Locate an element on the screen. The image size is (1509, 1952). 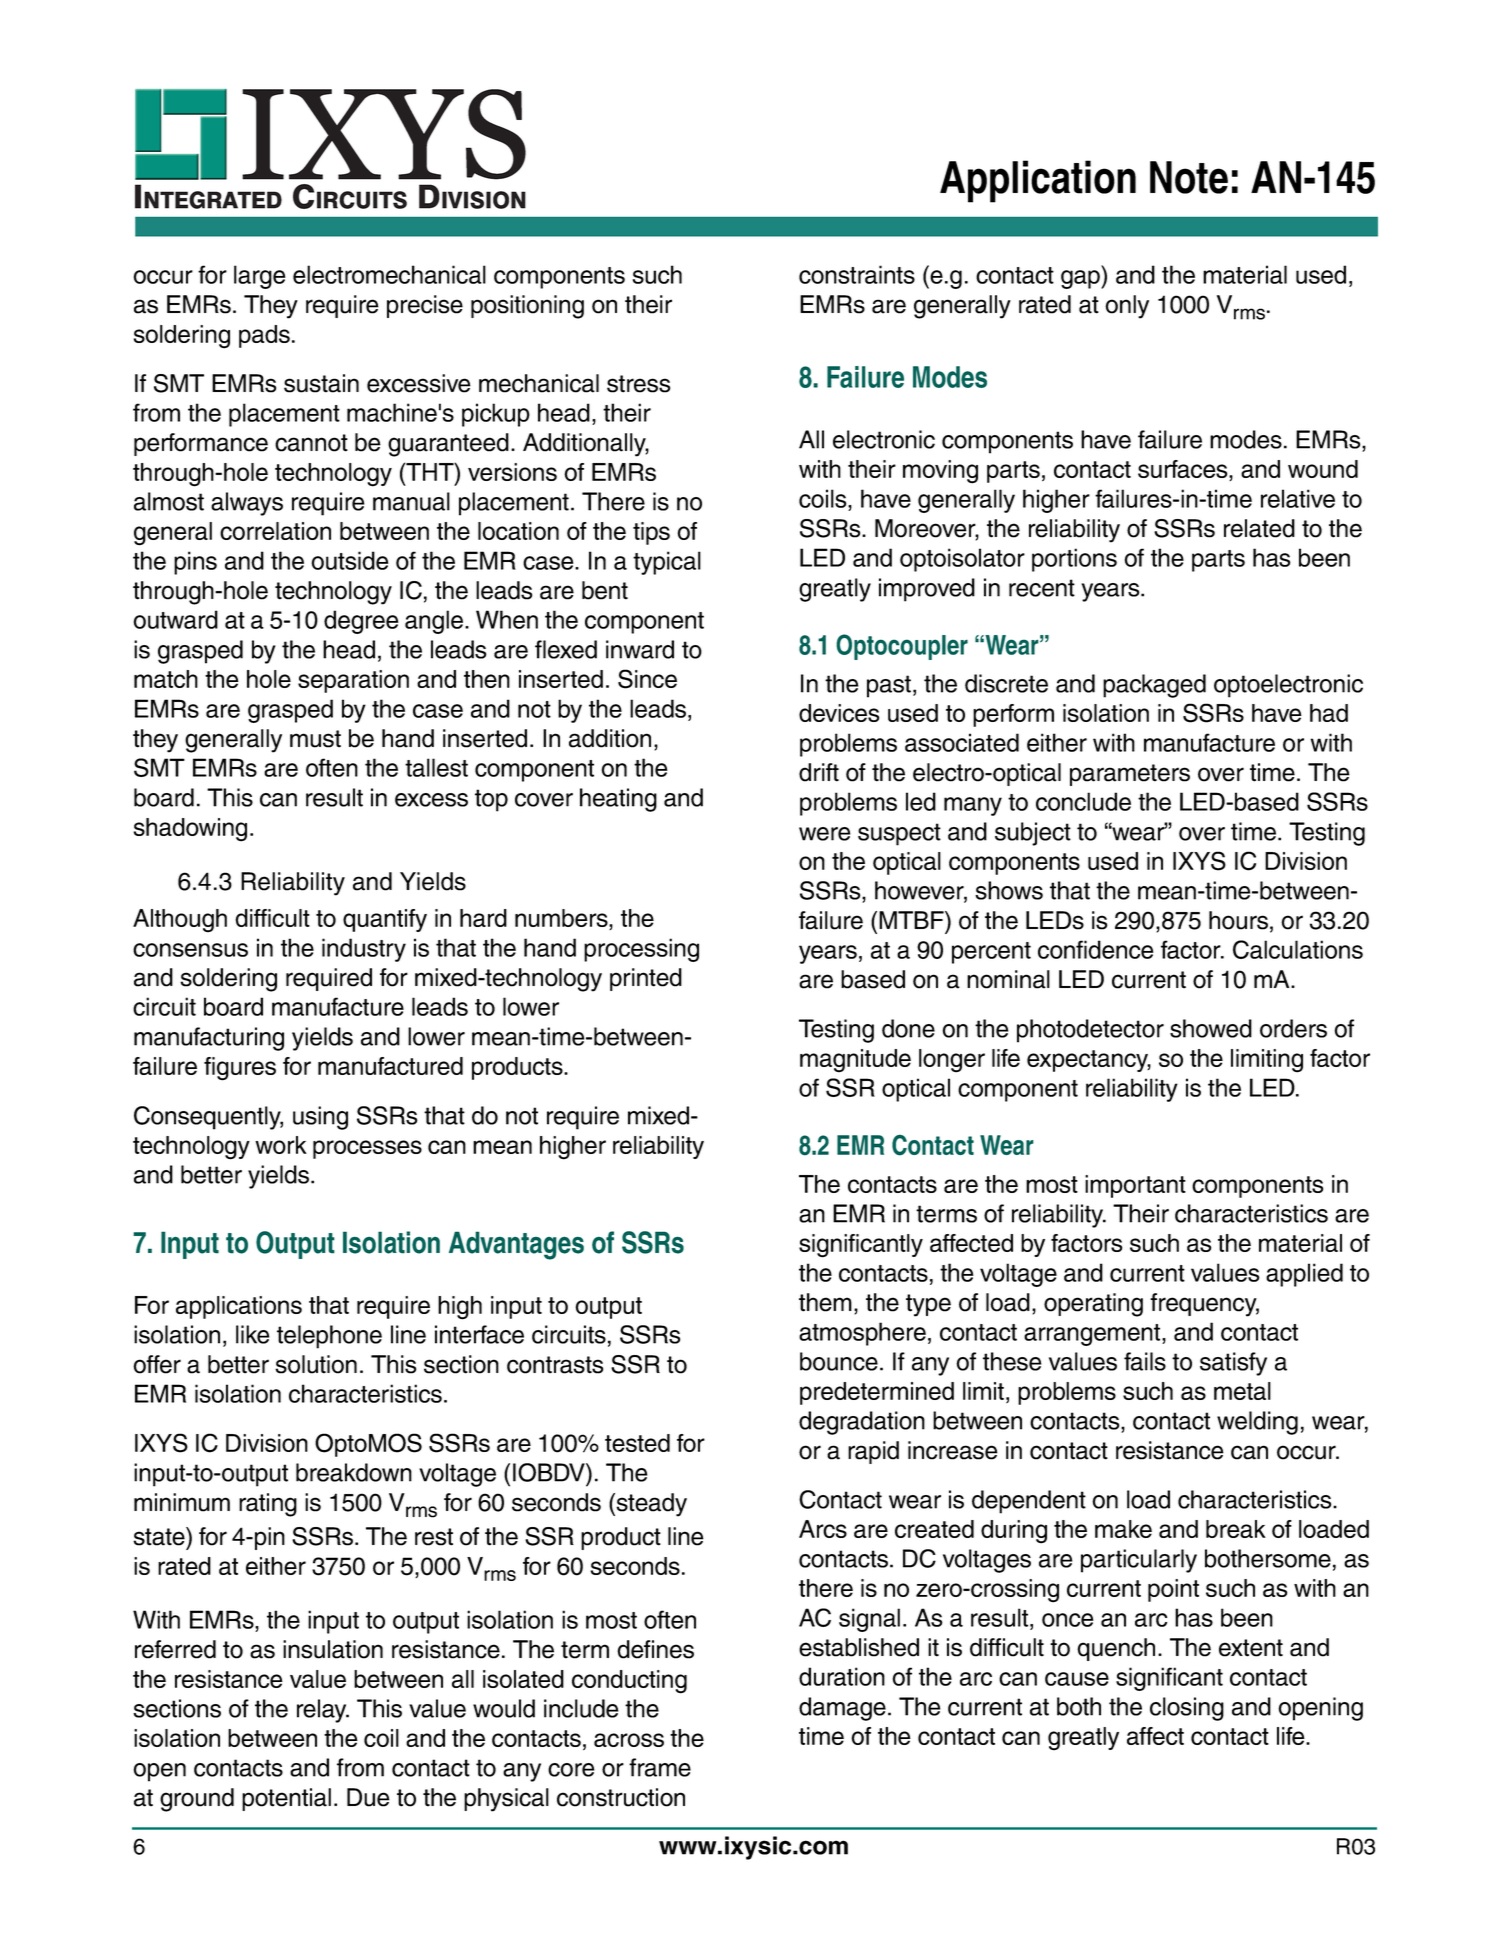
relay is located at coordinates (323, 1711).
